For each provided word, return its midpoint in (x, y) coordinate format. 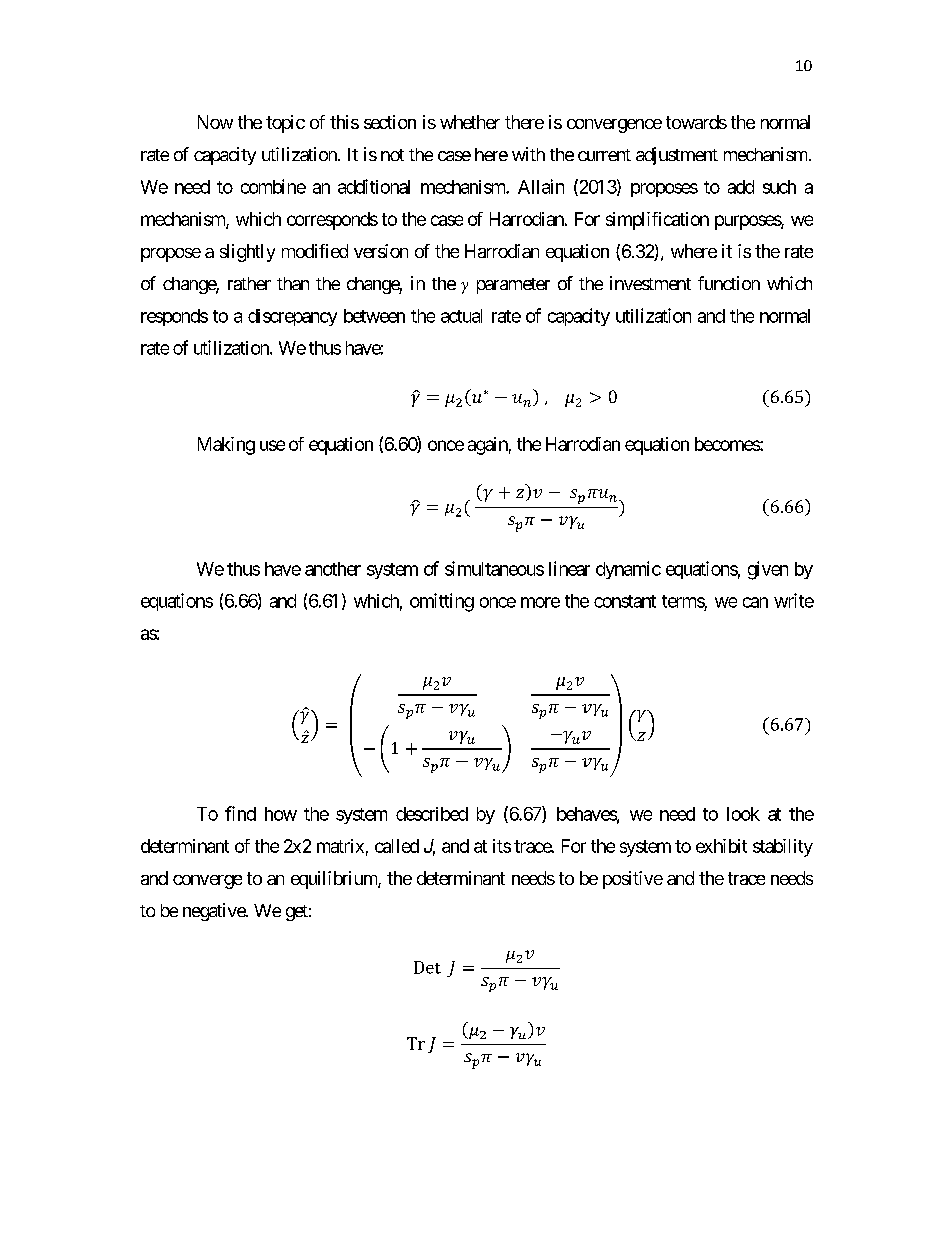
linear (569, 568)
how (281, 814)
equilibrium (335, 880)
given (768, 570)
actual (461, 316)
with (528, 154)
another (333, 569)
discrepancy (292, 317)
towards (696, 122)
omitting (442, 602)
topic (285, 124)
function (729, 283)
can (755, 602)
